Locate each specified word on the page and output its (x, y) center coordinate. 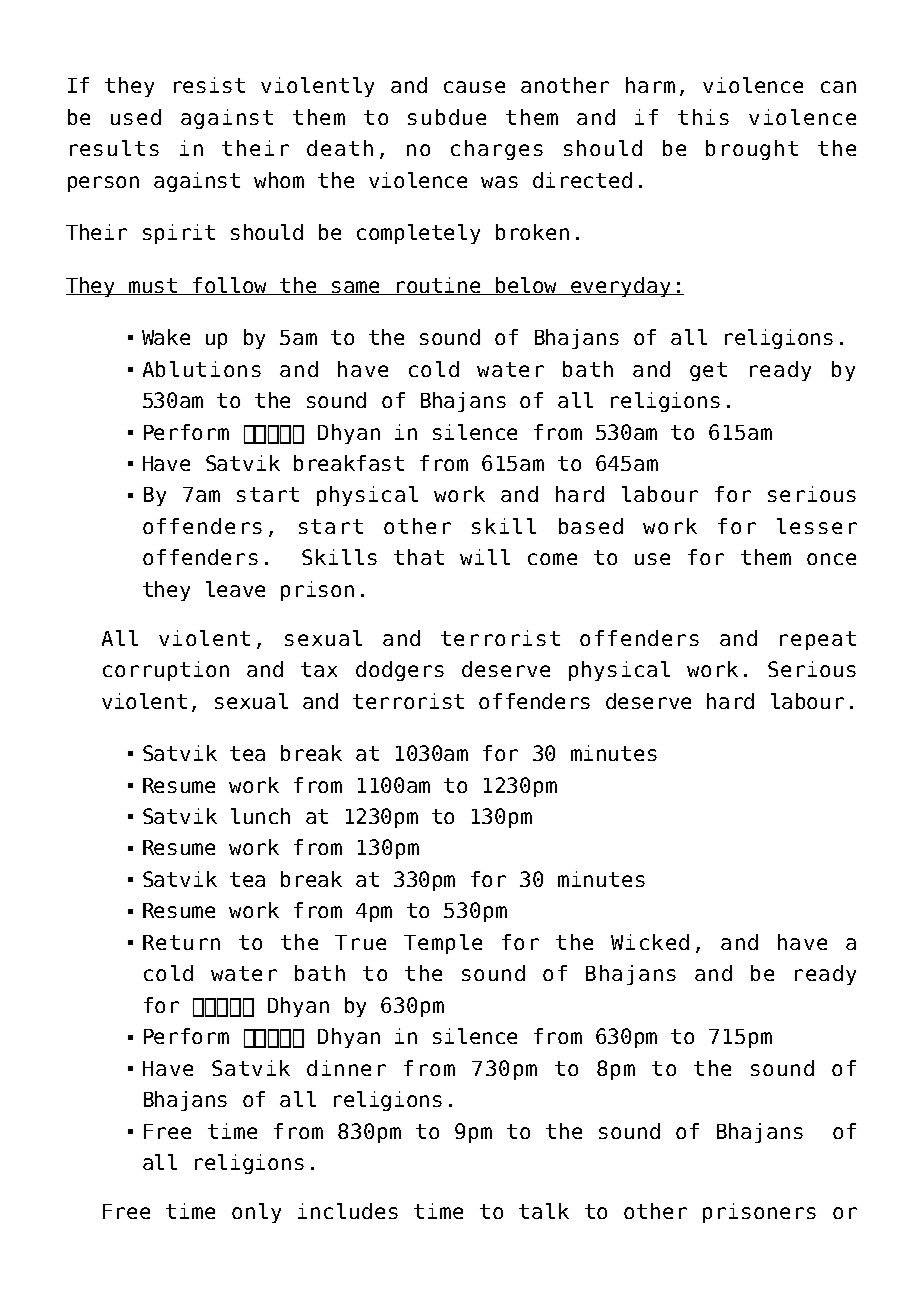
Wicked (650, 942)
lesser (817, 526)
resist (209, 85)
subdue (447, 117)
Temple (443, 944)
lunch (260, 816)
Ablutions (202, 369)
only (256, 1213)
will (485, 557)
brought (752, 150)
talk (544, 1211)
